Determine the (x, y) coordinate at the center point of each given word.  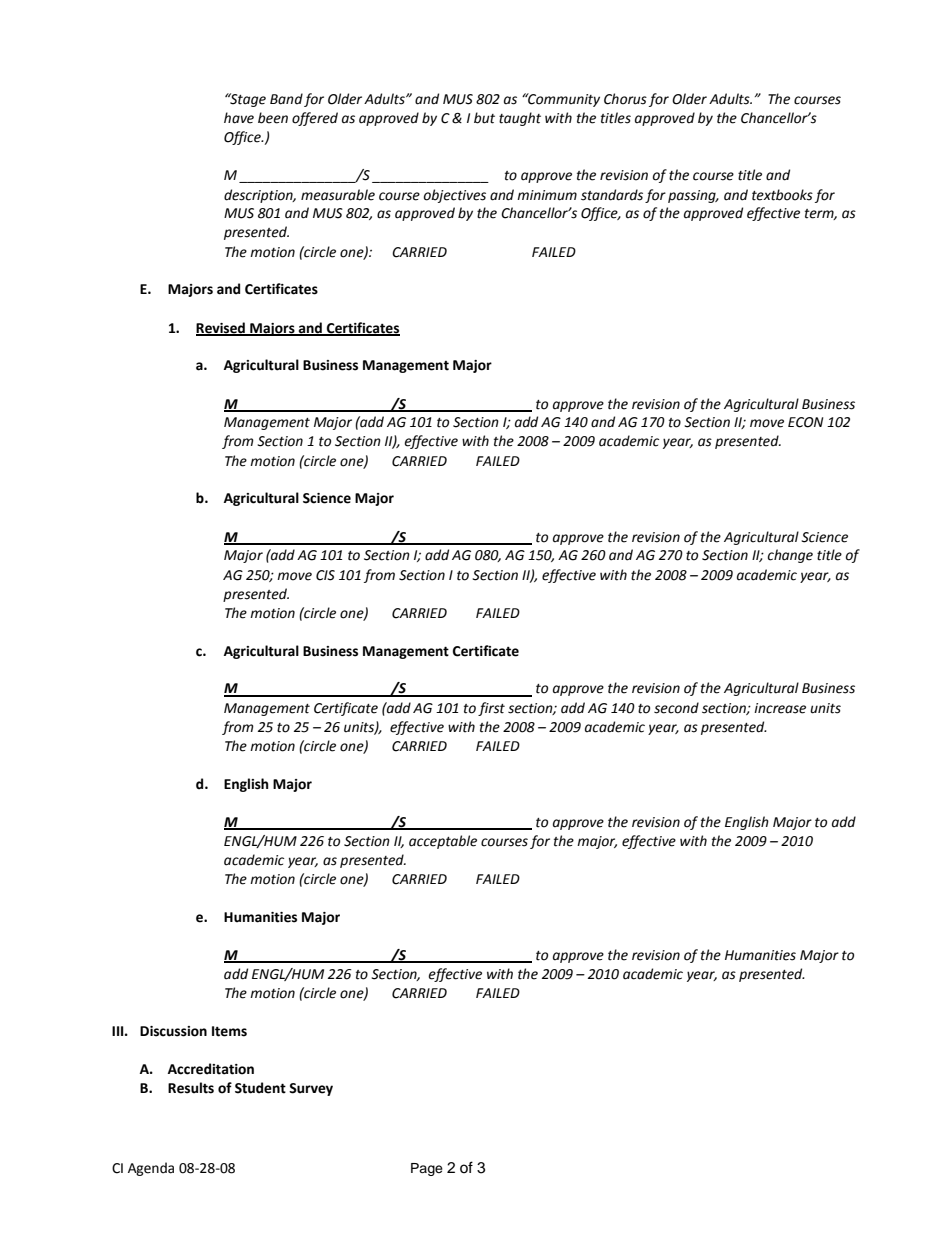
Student (260, 1088)
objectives (455, 196)
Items (229, 1031)
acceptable (443, 842)
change (790, 556)
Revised (221, 328)
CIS (325, 575)
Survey (311, 1089)
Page (427, 1169)
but (484, 118)
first (491, 709)
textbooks (782, 195)
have (239, 118)
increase (780, 708)
